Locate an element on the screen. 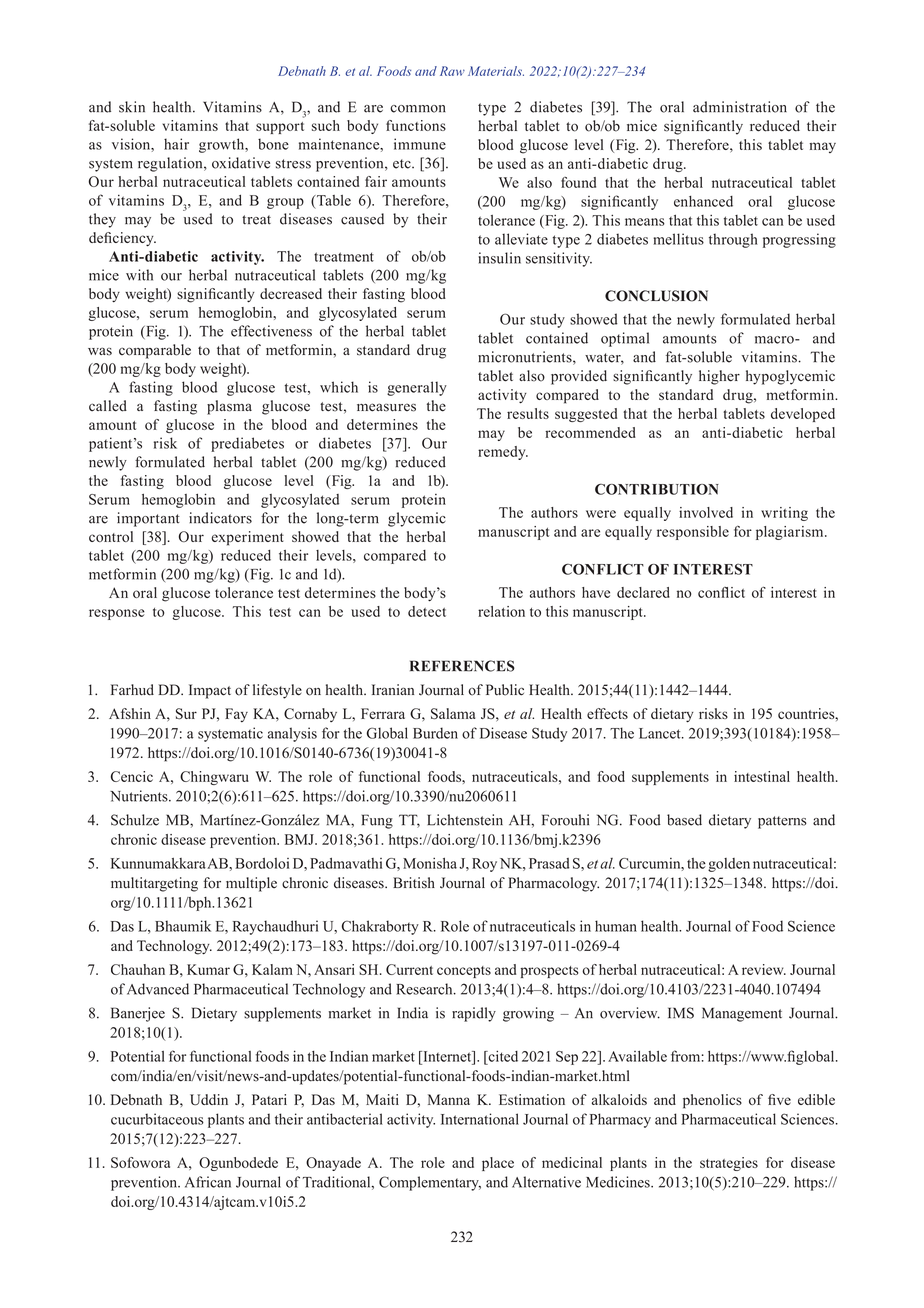 The image size is (924, 1308). hair is located at coordinates (176, 144).
